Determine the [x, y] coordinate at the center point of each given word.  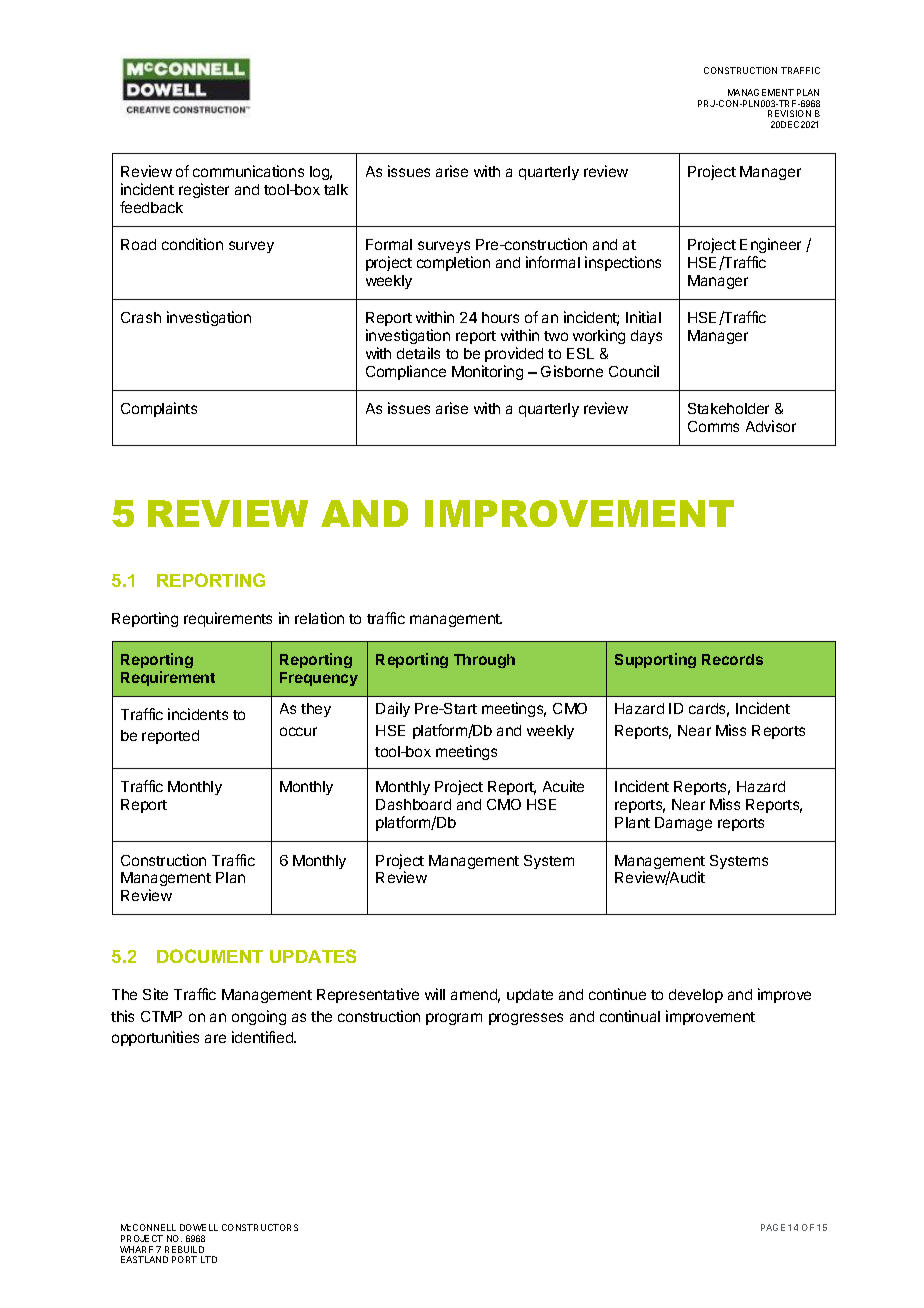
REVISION [789, 113]
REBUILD [184, 1249]
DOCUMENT [210, 956]
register [204, 190]
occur [298, 731]
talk [336, 189]
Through [484, 661]
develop [696, 996]
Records [732, 659]
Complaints [159, 409]
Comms [713, 426]
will [435, 994]
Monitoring [487, 372]
